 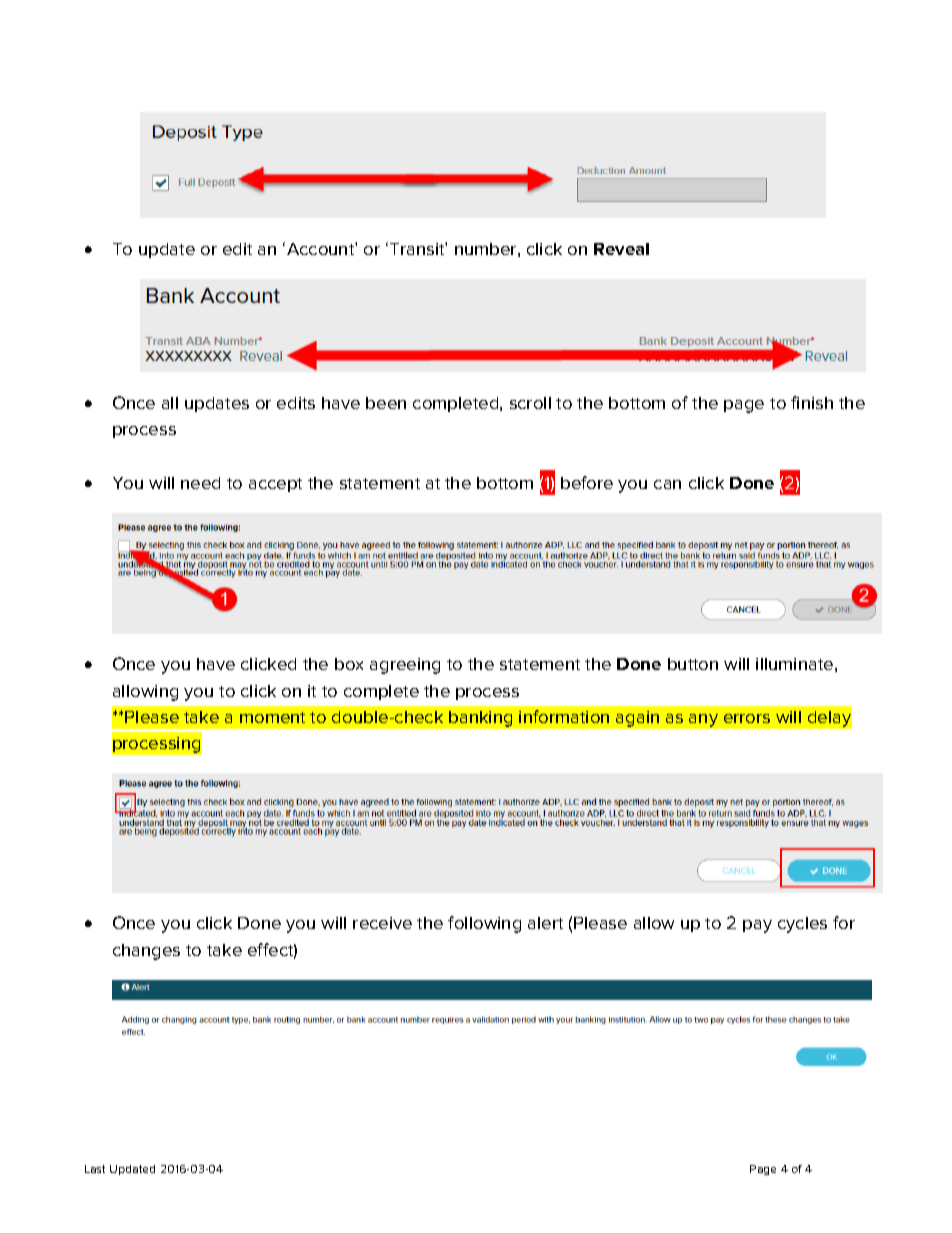 I want to click on changes, so click(x=146, y=952).
